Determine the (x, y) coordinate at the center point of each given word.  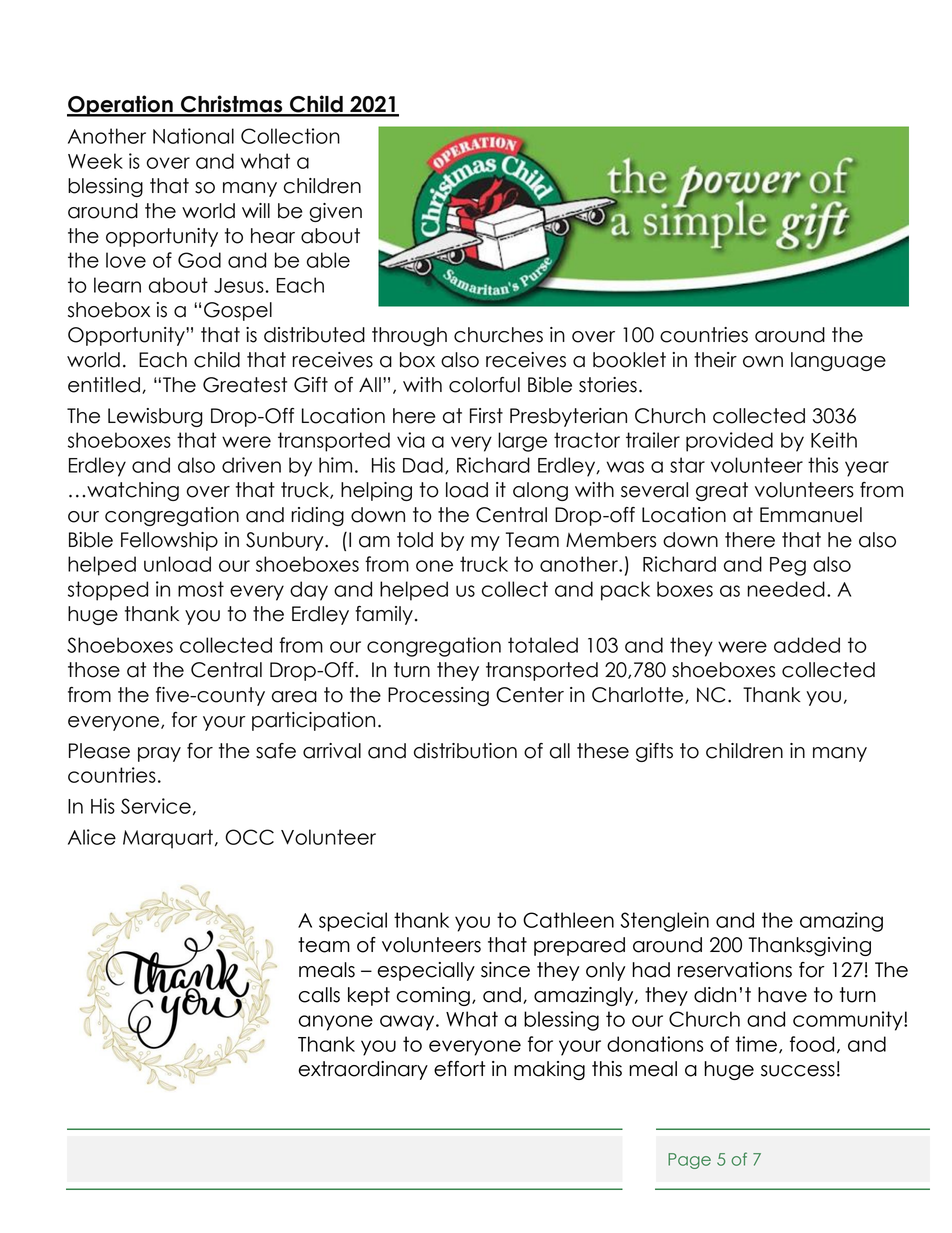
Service (156, 806)
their (715, 360)
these (603, 751)
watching (133, 491)
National (193, 136)
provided (729, 442)
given (335, 212)
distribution (465, 751)
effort (459, 1069)
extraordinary (363, 1070)
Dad (423, 465)
